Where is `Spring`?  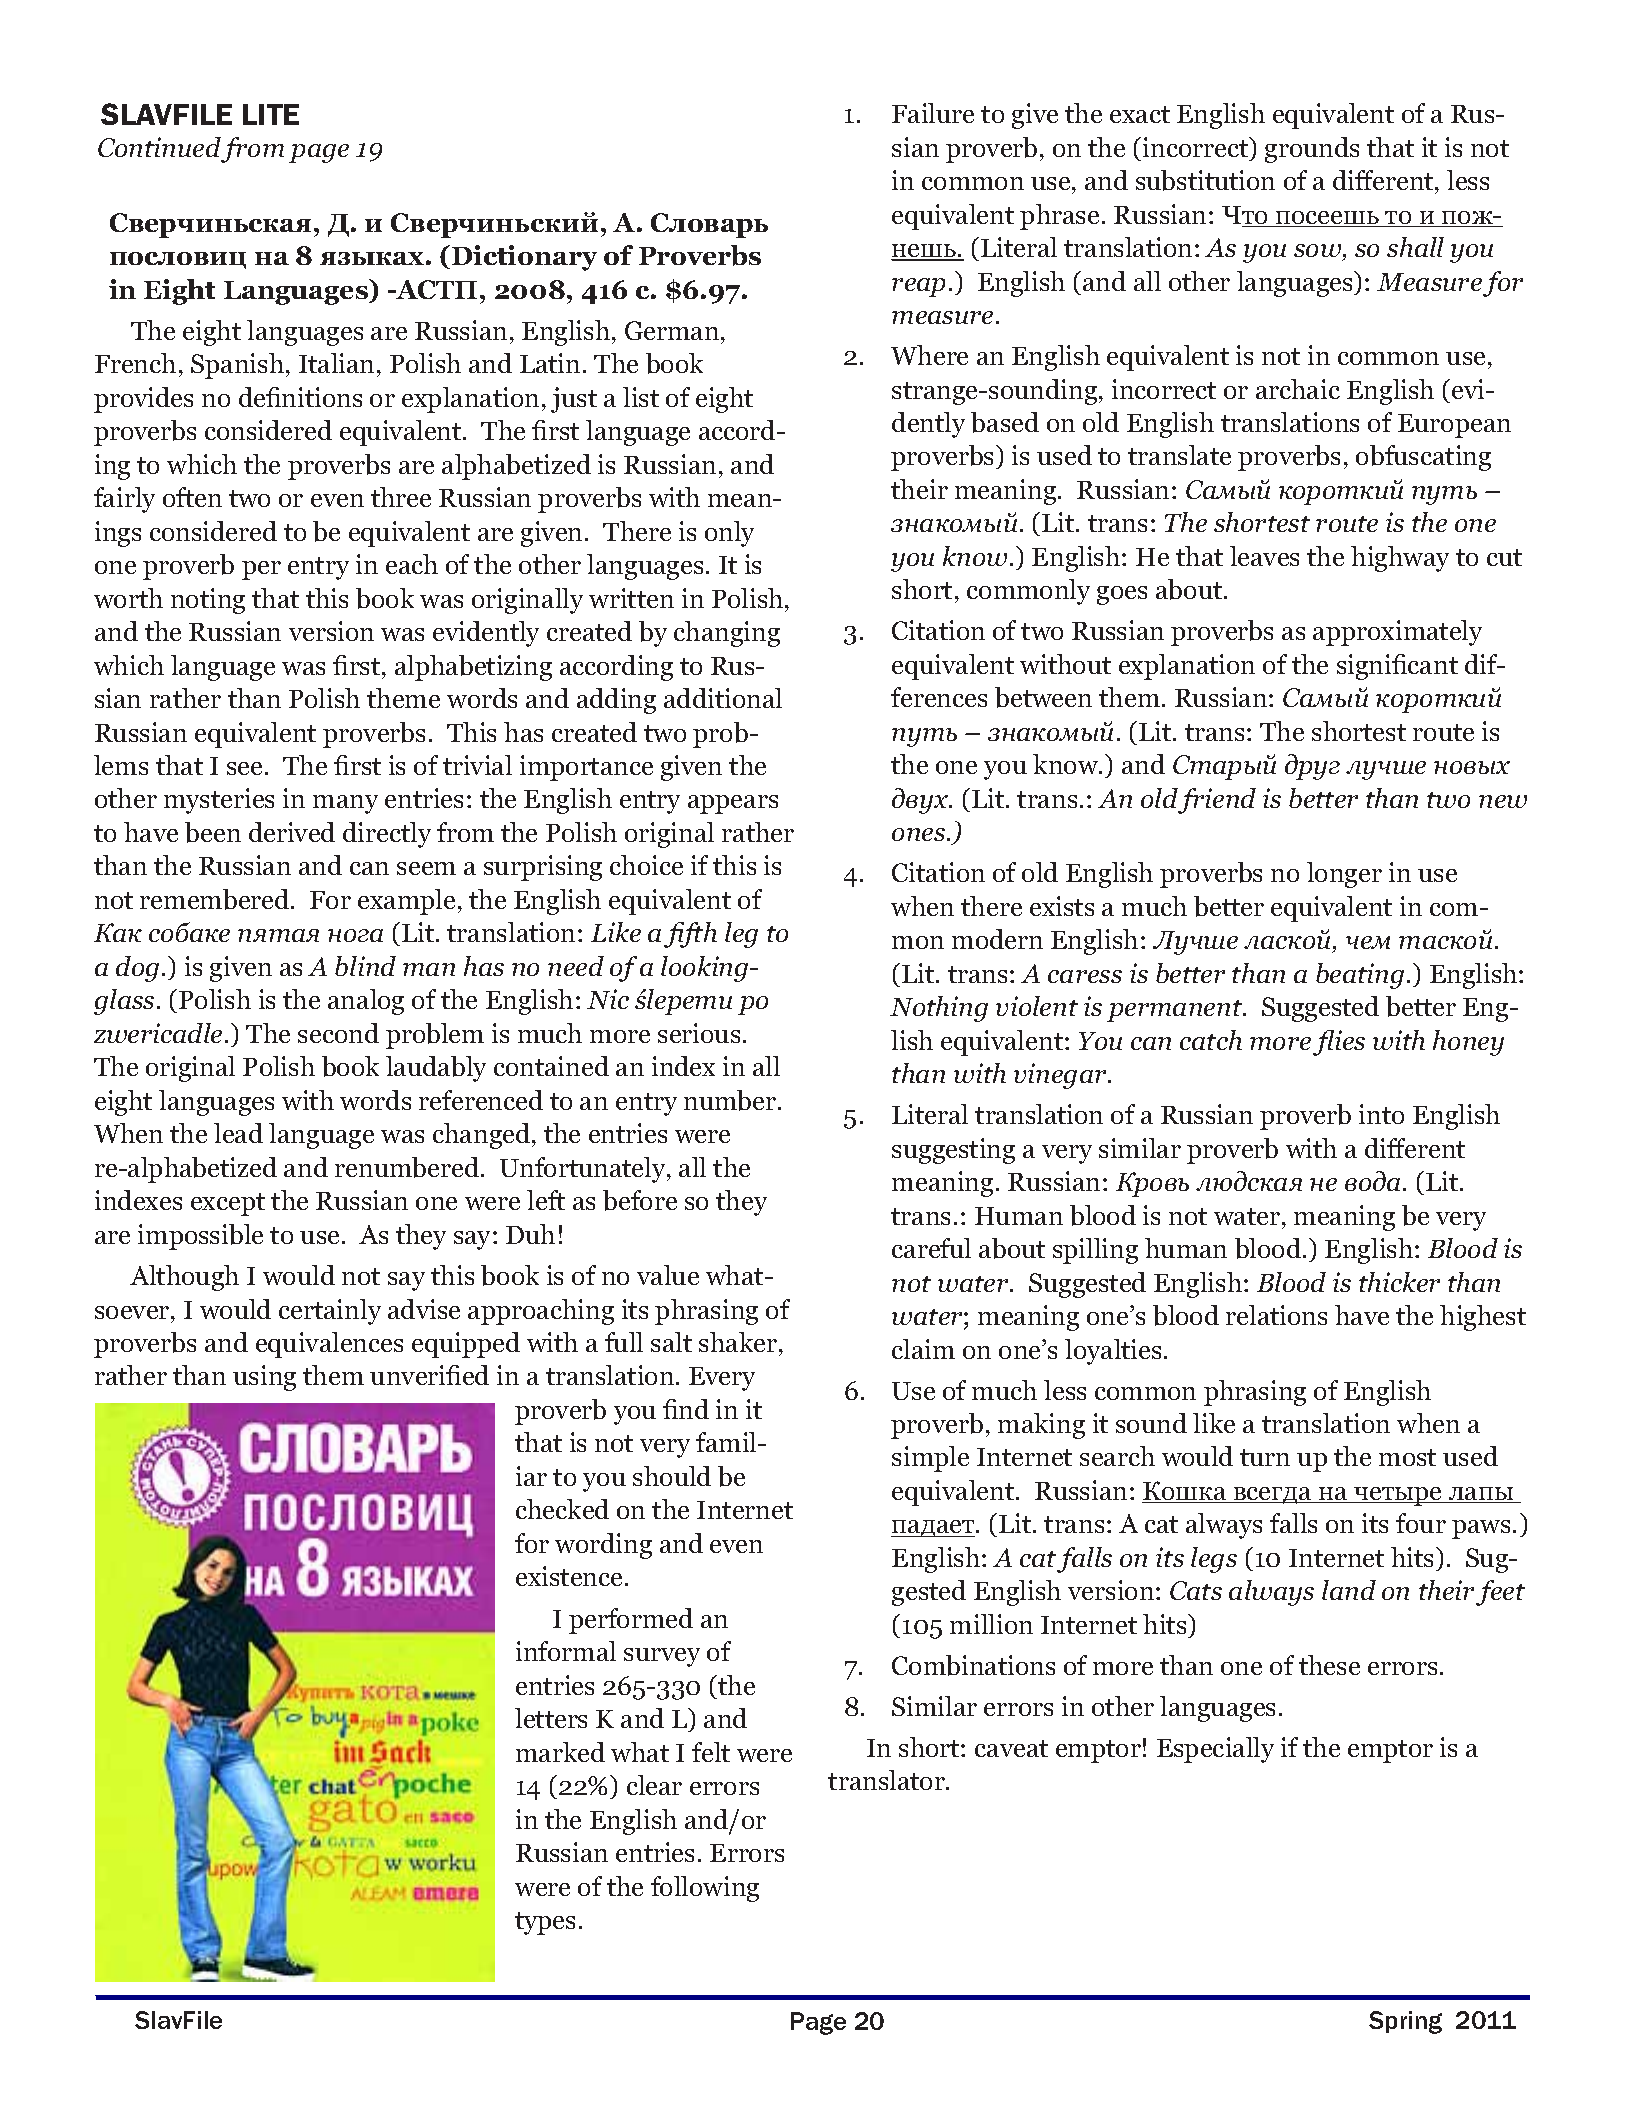
Spring is located at coordinates (1405, 2022).
